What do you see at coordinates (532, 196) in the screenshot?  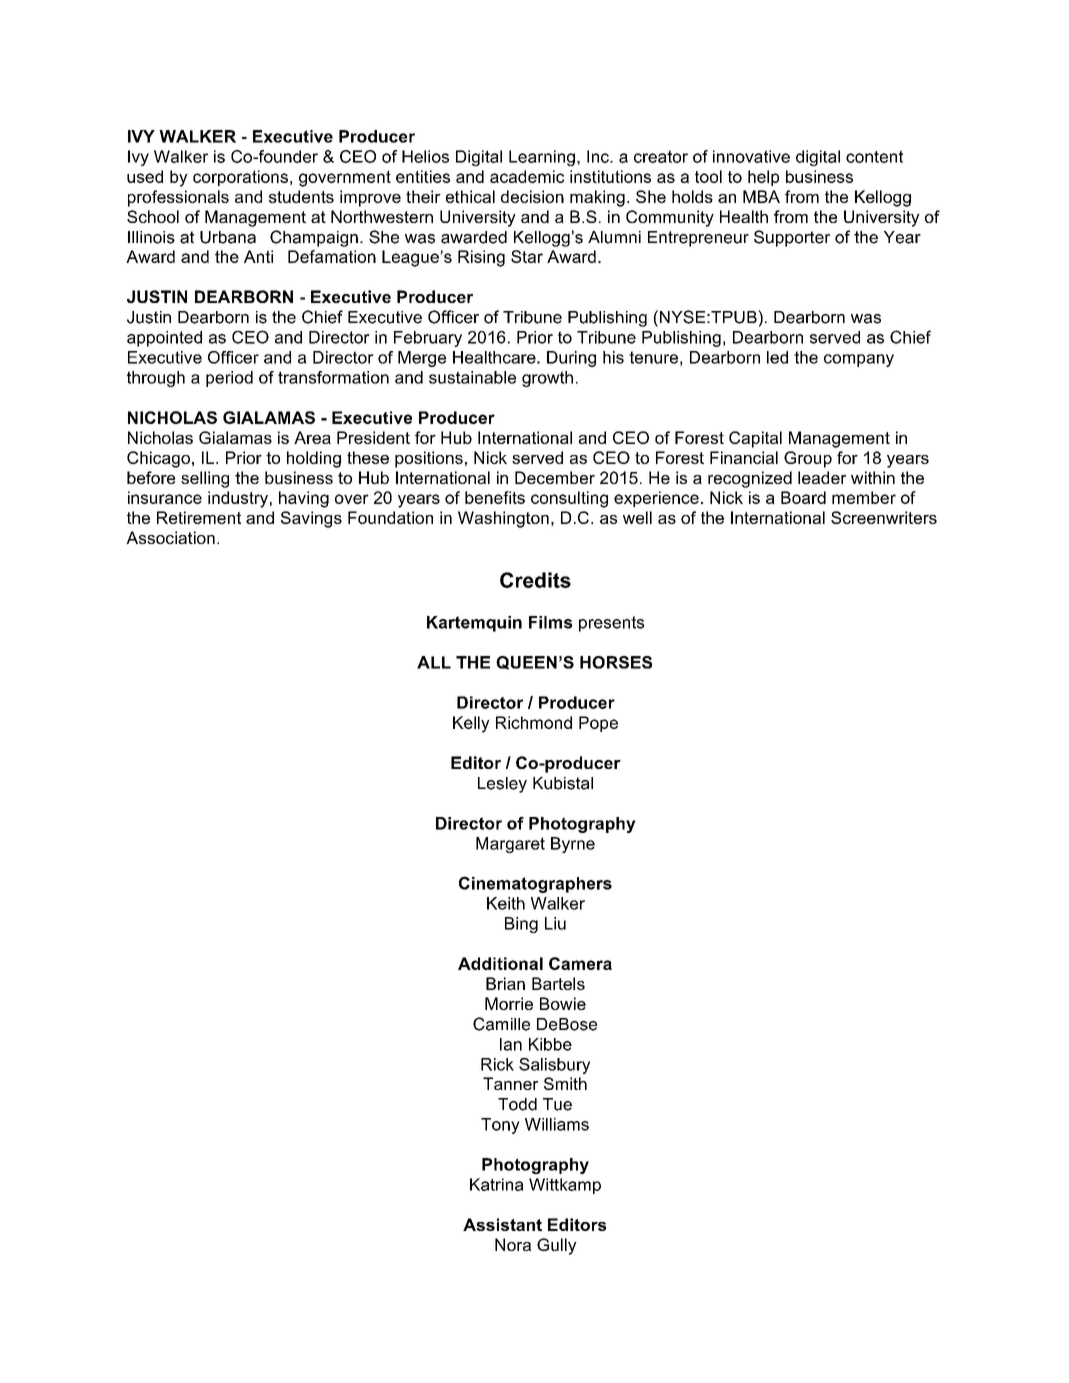 I see `decision` at bounding box center [532, 196].
